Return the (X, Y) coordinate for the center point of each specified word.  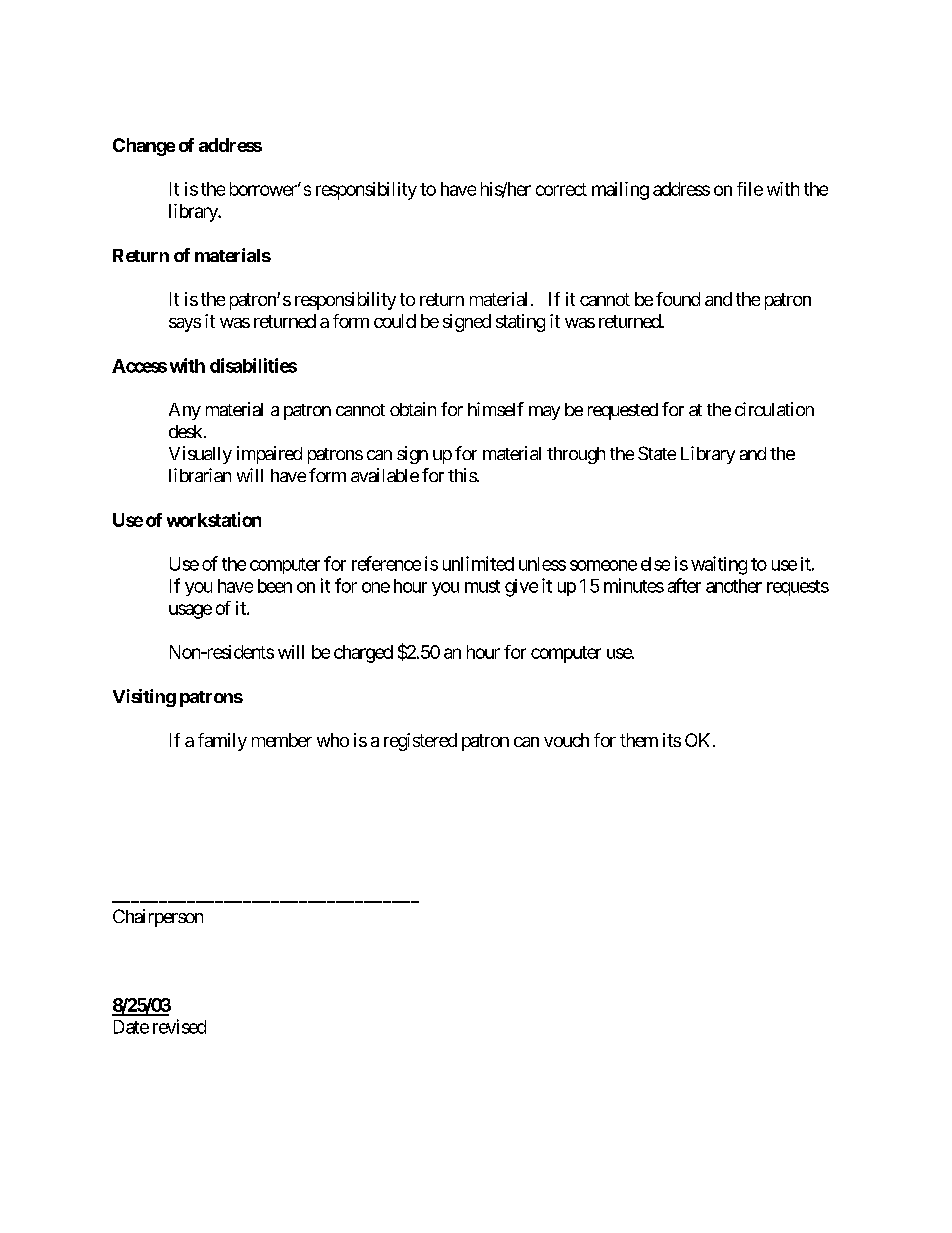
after (684, 585)
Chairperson (158, 918)
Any (185, 411)
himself (496, 409)
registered (420, 742)
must (482, 586)
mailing (620, 191)
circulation (774, 409)
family (222, 742)
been (275, 586)
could (395, 321)
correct (561, 189)
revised (179, 1026)
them (639, 740)
